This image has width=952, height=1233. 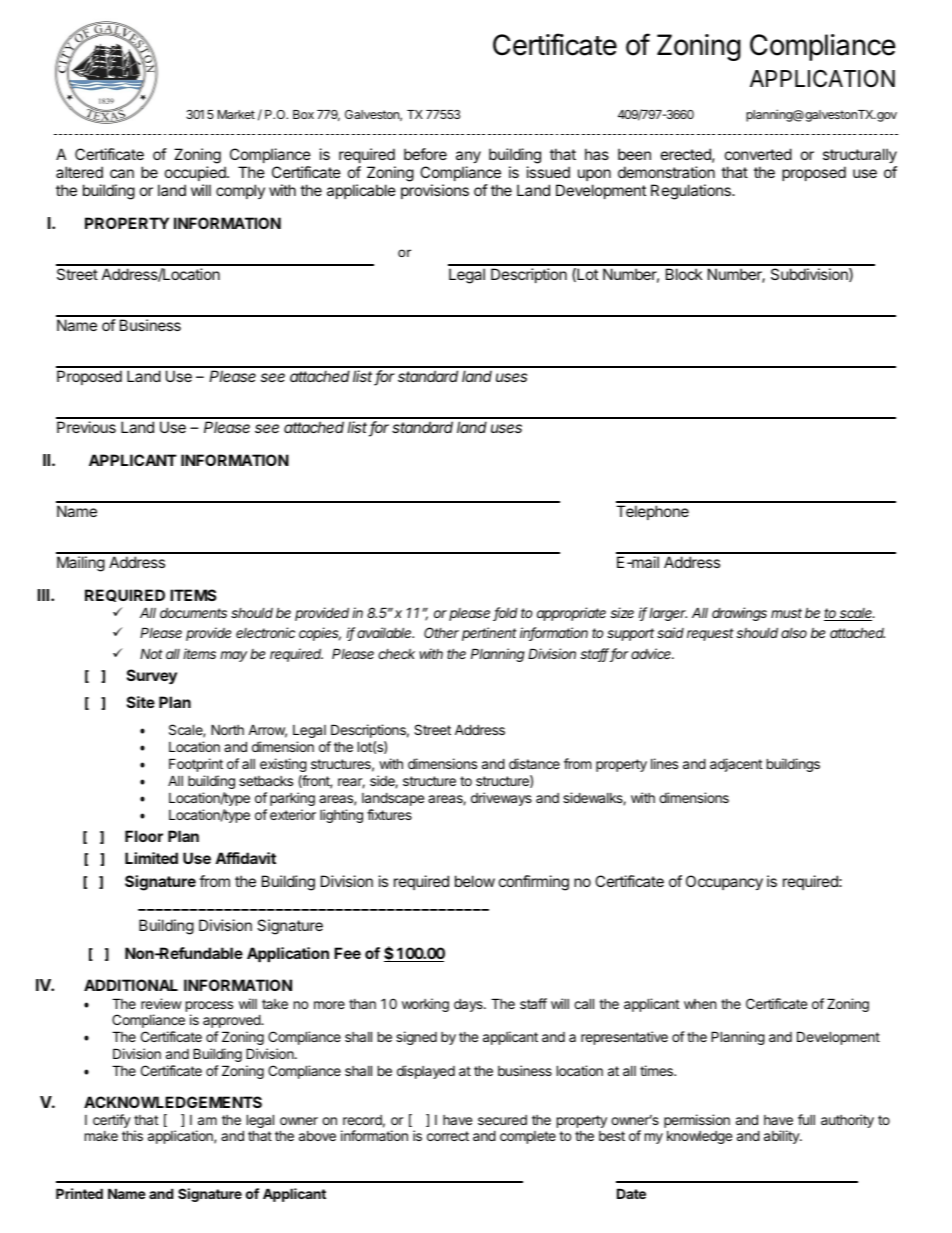 What do you see at coordinates (468, 159) in the image?
I see `any` at bounding box center [468, 159].
